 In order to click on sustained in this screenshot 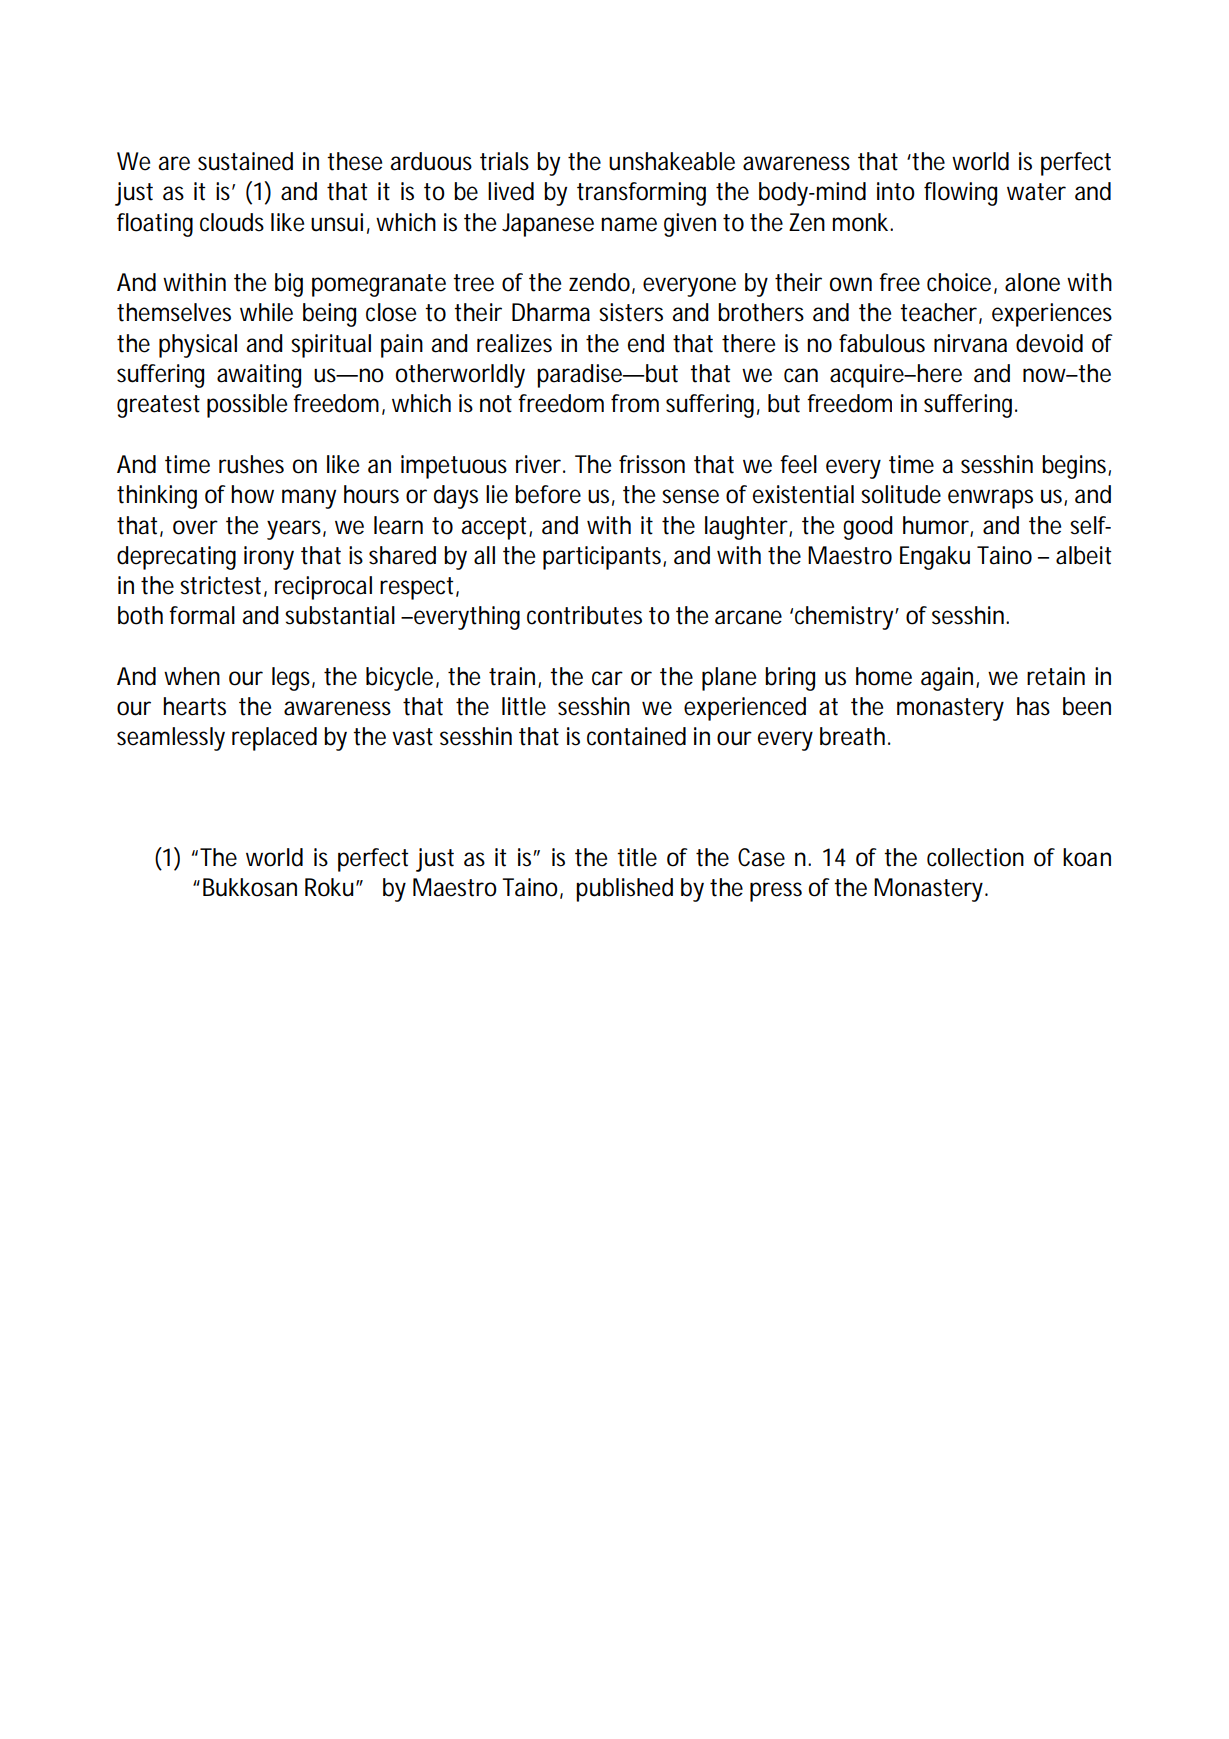, I will do `click(245, 161)`.
